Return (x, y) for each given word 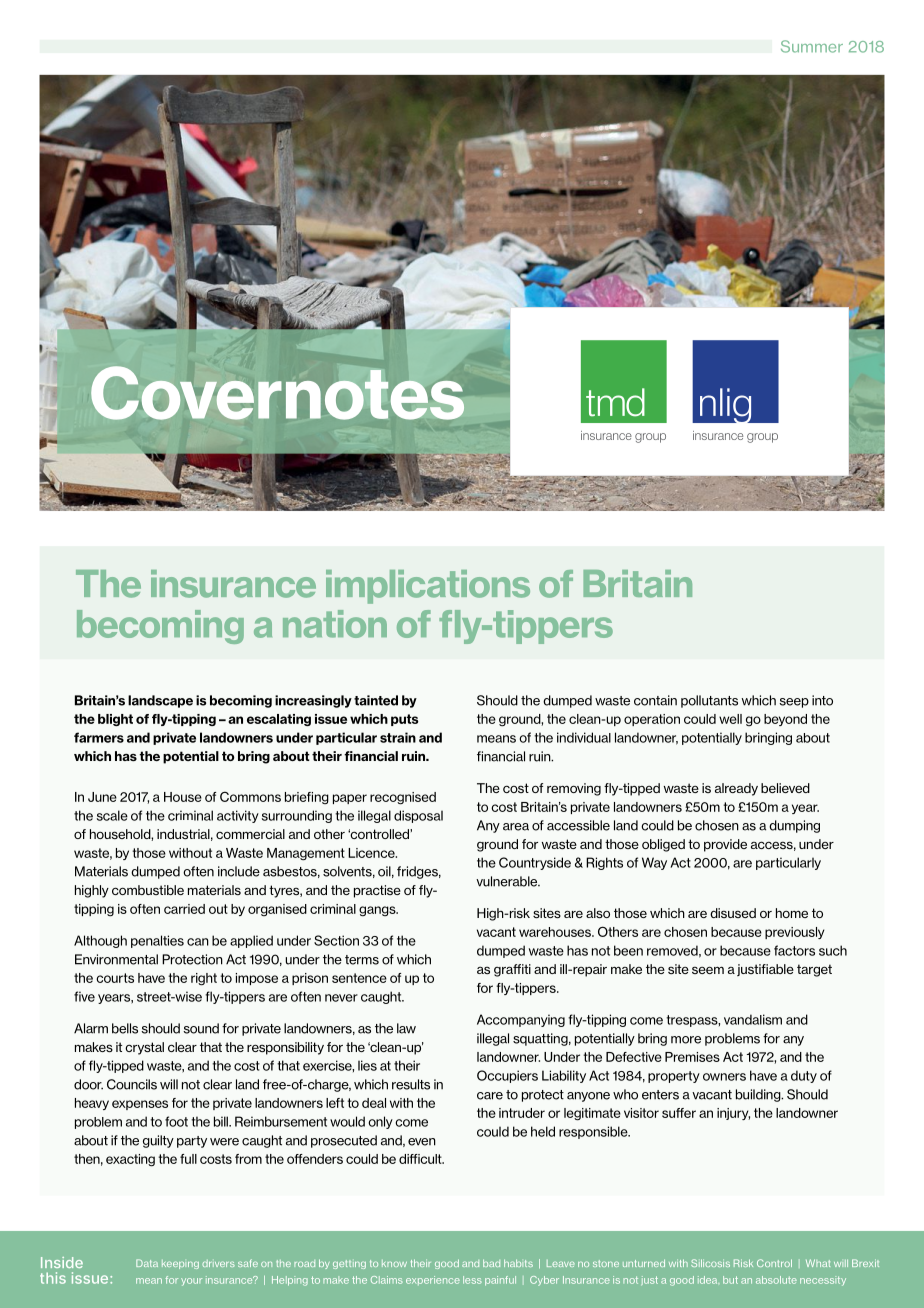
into (822, 700)
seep (794, 703)
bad (491, 1263)
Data (147, 1263)
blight (115, 720)
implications (428, 587)
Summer (812, 46)
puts (405, 720)
